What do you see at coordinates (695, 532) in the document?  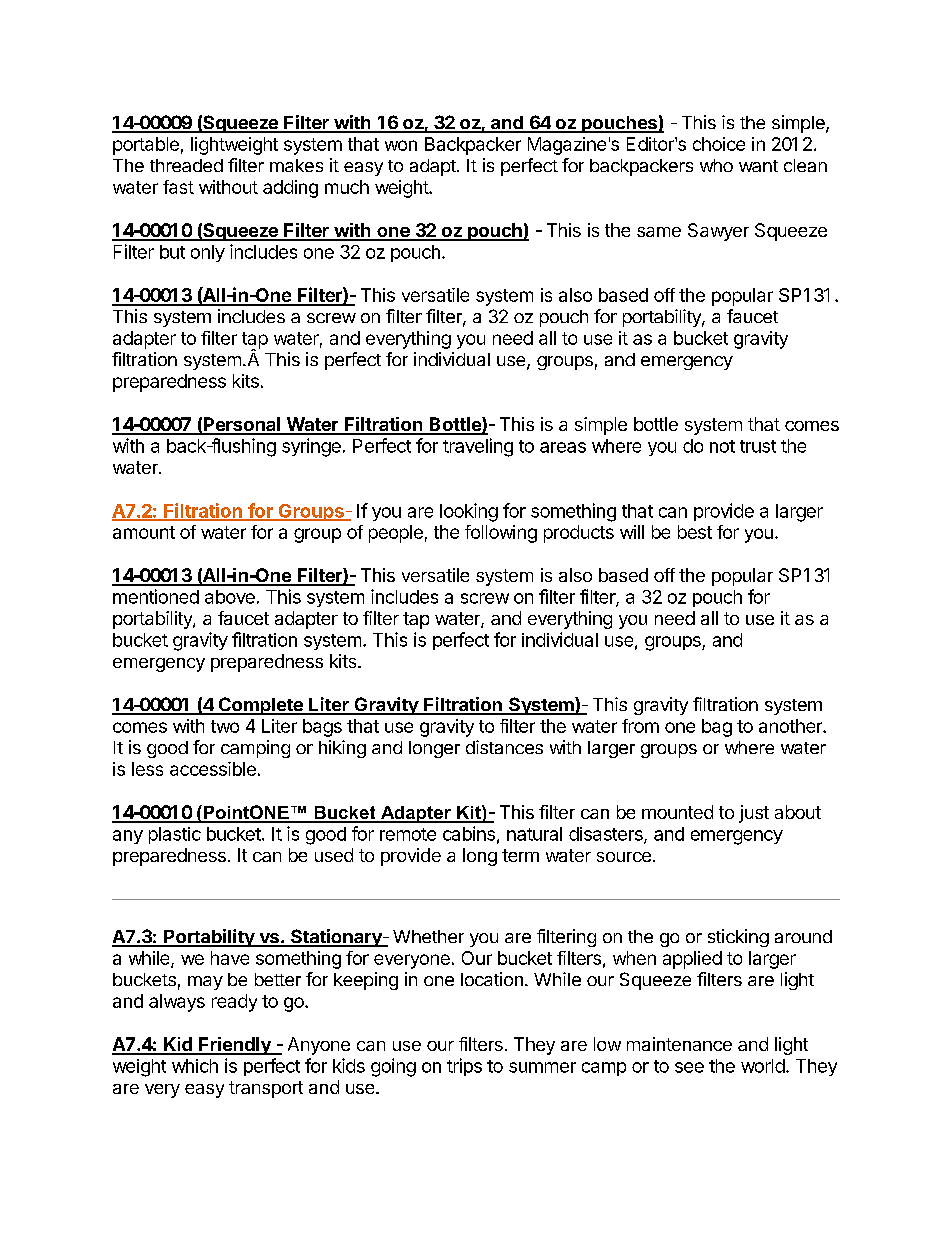 I see `best` at bounding box center [695, 532].
